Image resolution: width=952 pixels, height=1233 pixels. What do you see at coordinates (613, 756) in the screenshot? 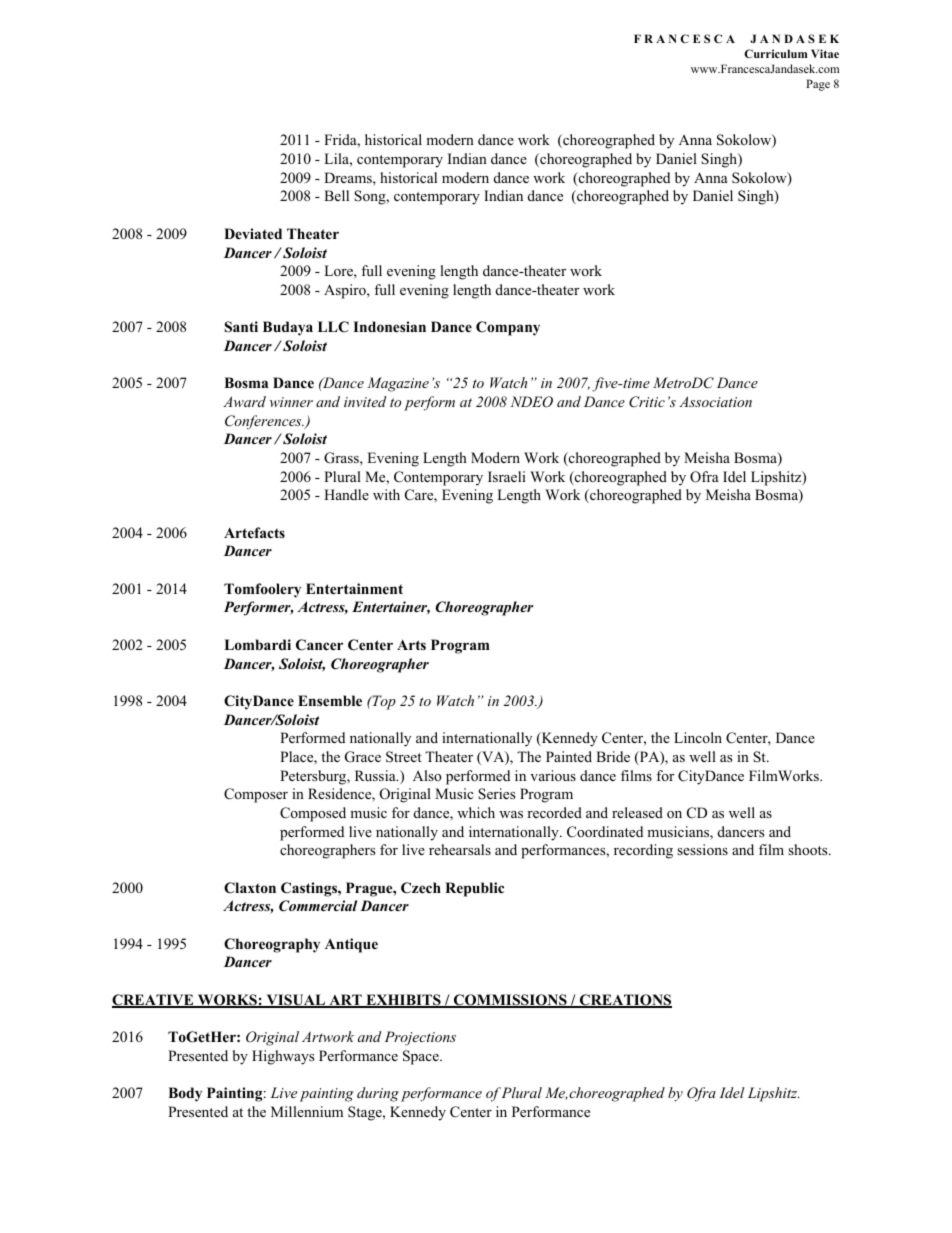
I see `Bride` at bounding box center [613, 756].
